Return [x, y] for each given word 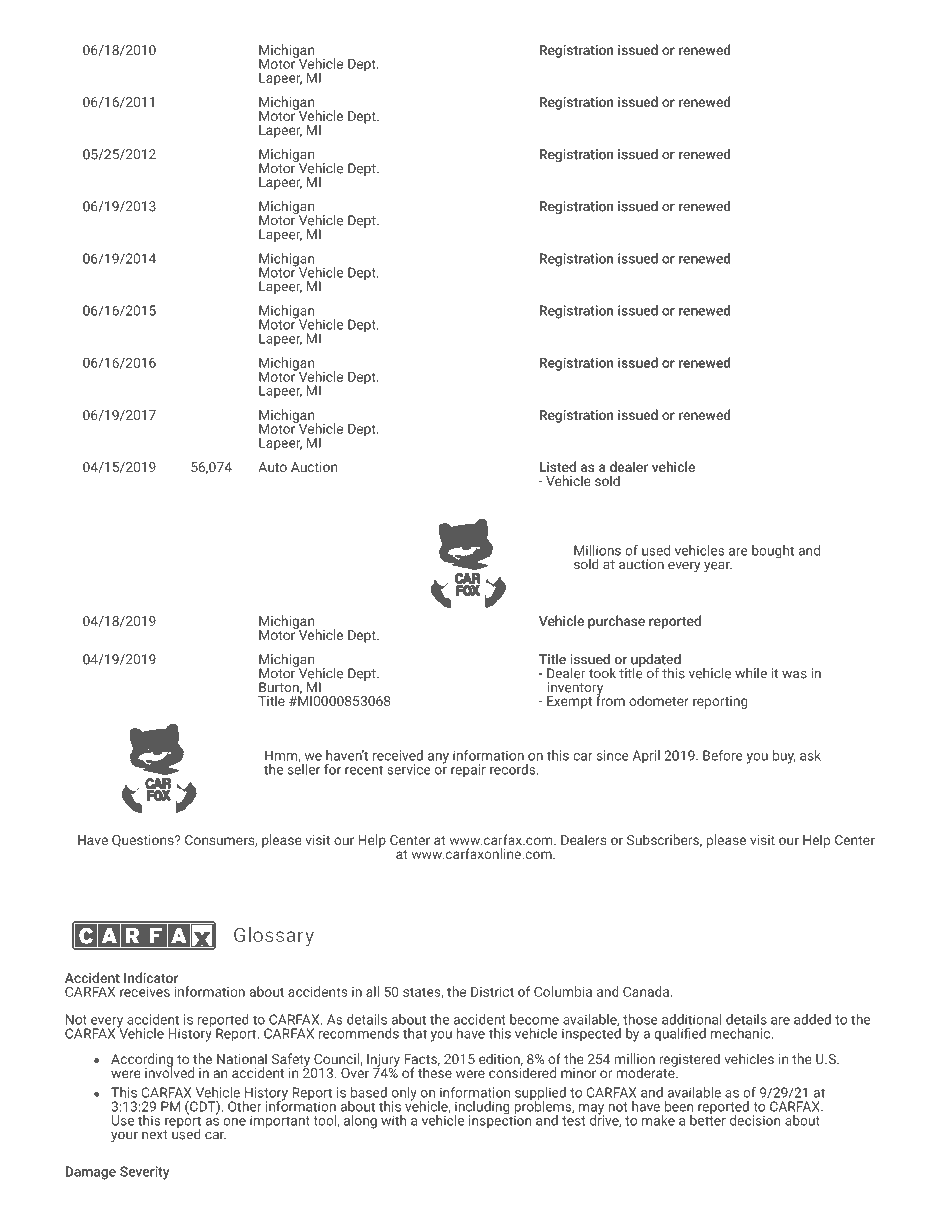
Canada [646, 991]
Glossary [274, 937]
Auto [272, 467]
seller [304, 768]
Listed [557, 466]
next [155, 1135]
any [438, 758]
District [492, 991]
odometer [659, 700]
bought [773, 552]
